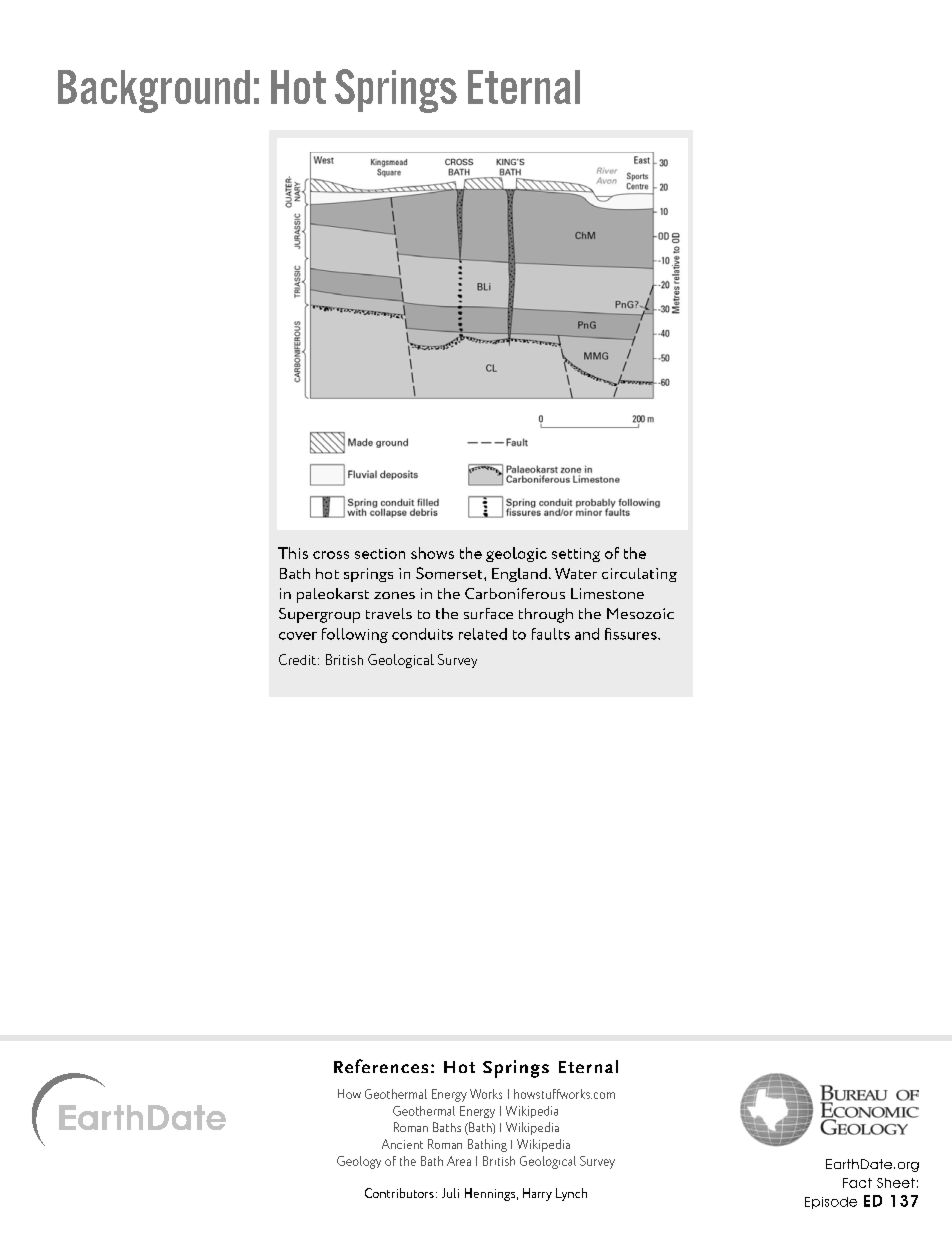 This image has width=952, height=1233. Describe the element at coordinates (576, 555) in the image. I see `setting` at that location.
